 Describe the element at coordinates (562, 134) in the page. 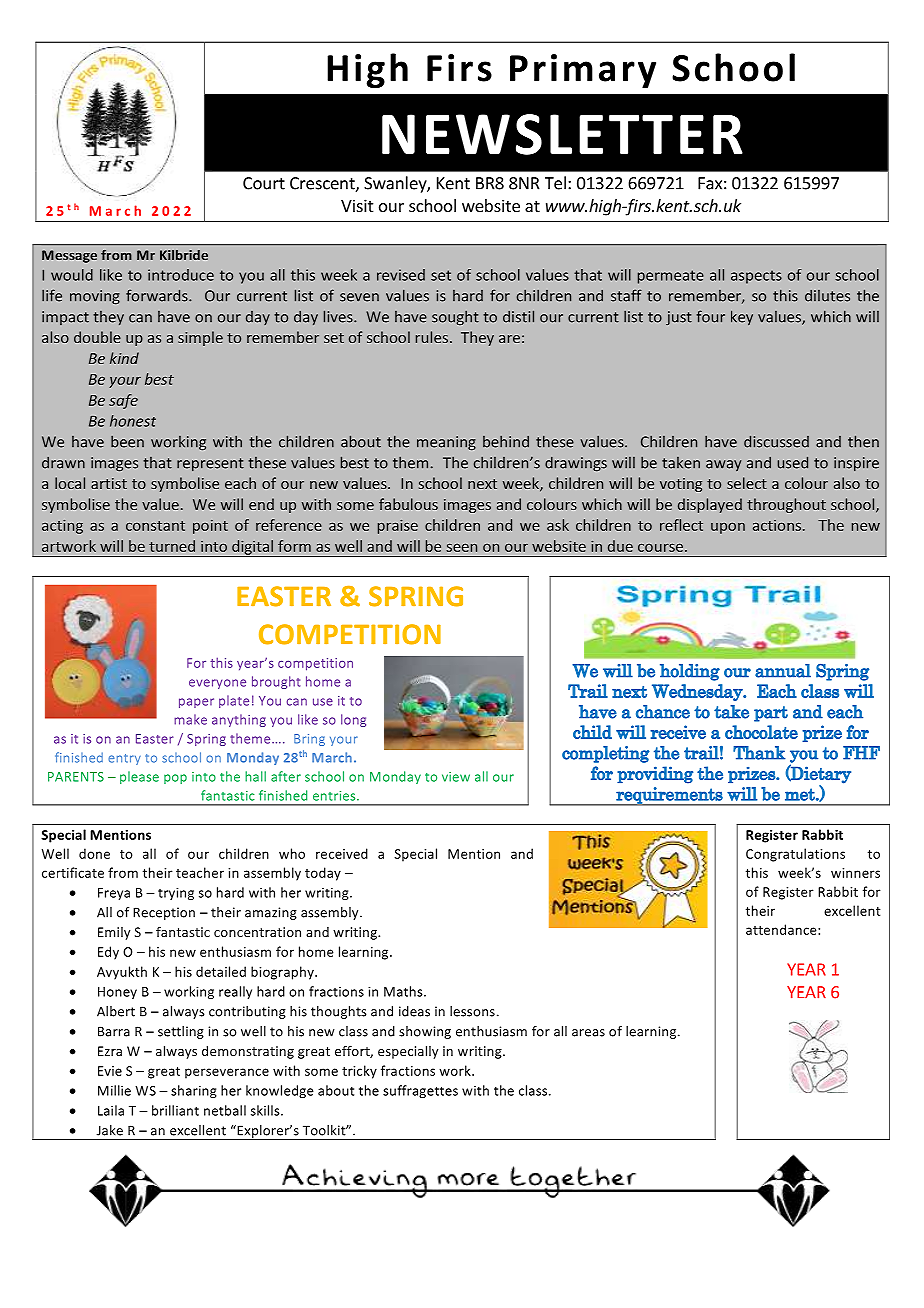

I see `NEWSLETTER` at that location.
